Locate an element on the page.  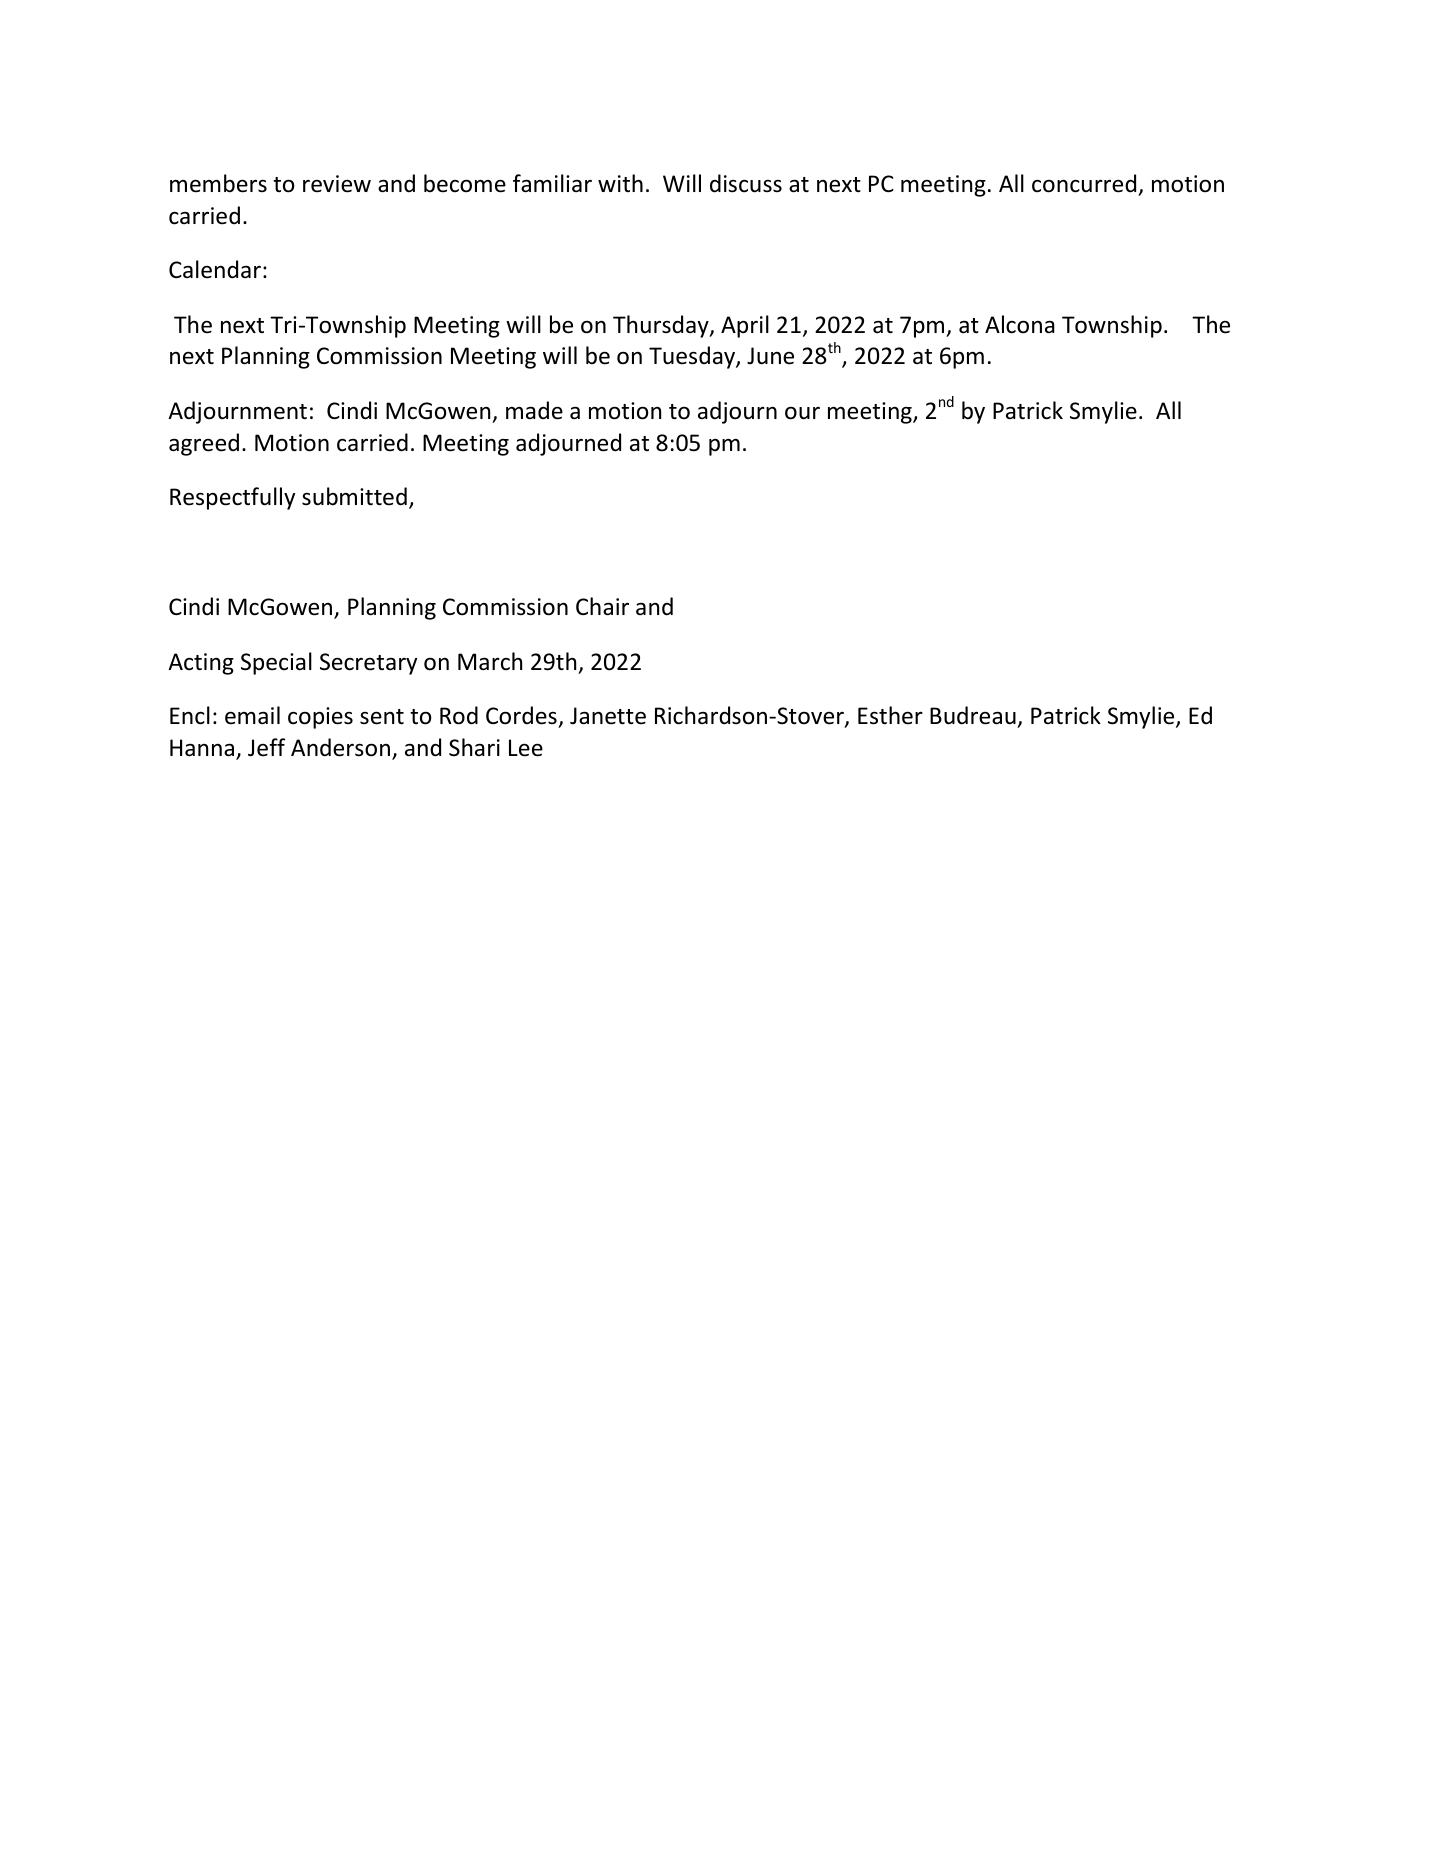
June is located at coordinates (770, 356).
